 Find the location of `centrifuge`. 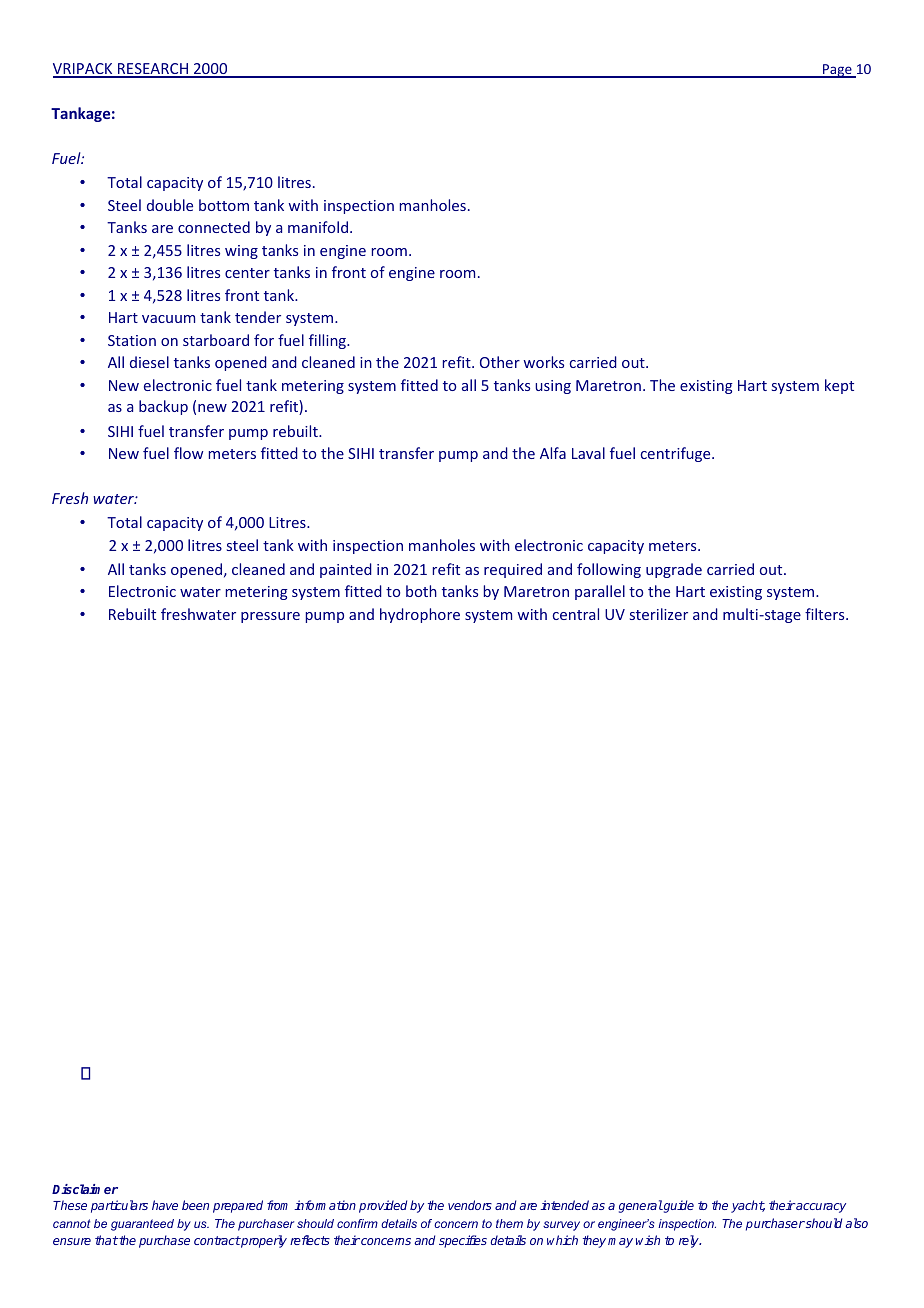

centrifuge is located at coordinates (677, 454).
